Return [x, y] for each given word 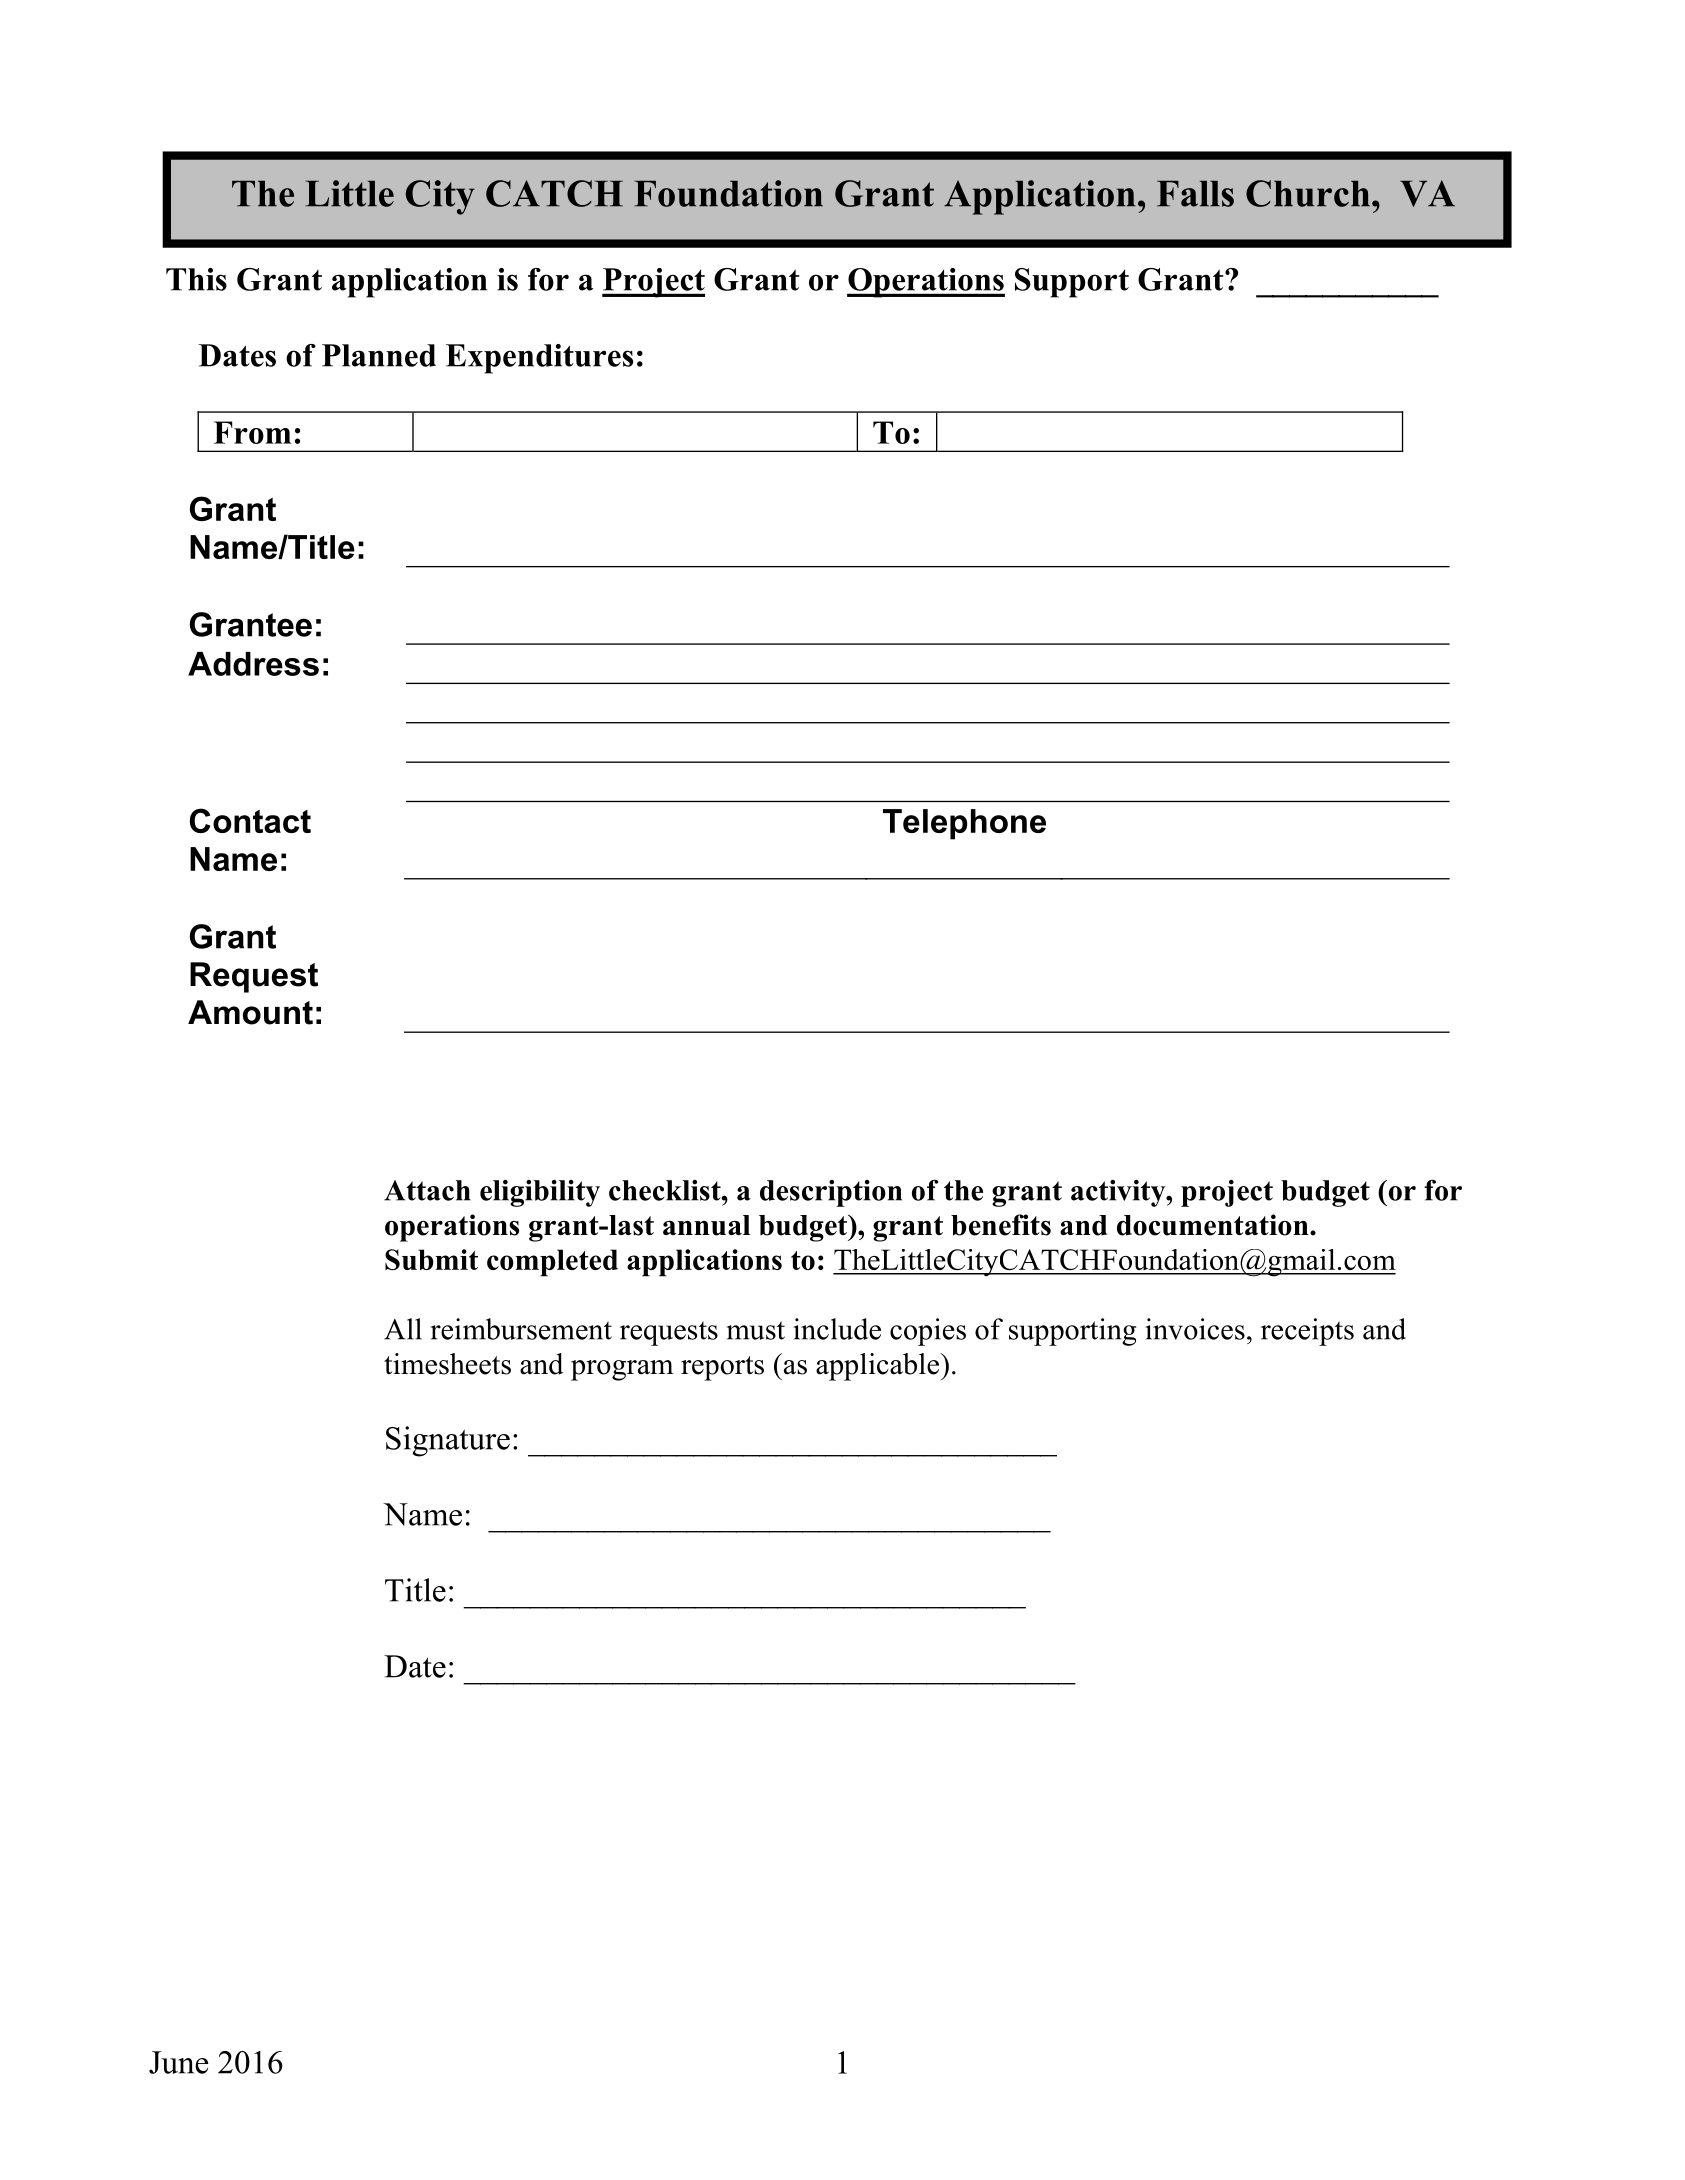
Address [253, 664]
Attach [427, 1190]
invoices [1195, 1329]
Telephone [964, 824]
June [179, 2062]
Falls [1195, 194]
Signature [448, 1441]
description [831, 1193]
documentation [1214, 1225]
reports [722, 1368]
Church [1308, 193]
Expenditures [539, 359]
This [196, 279]
